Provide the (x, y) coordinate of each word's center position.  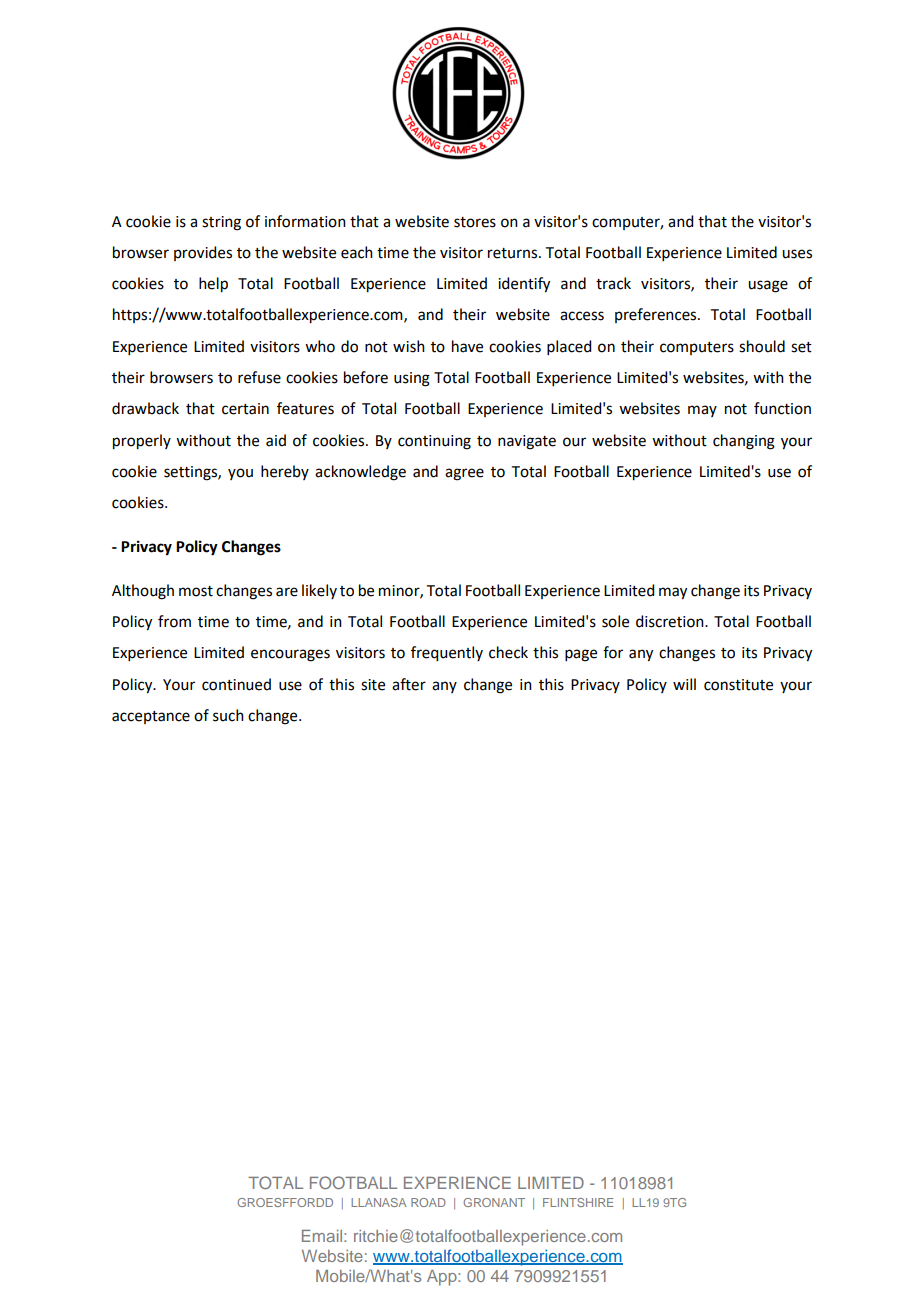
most (196, 591)
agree (464, 474)
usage (768, 286)
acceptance (151, 717)
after (409, 684)
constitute (738, 685)
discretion (671, 621)
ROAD (428, 1202)
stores (475, 222)
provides (203, 253)
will (684, 684)
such (228, 715)
